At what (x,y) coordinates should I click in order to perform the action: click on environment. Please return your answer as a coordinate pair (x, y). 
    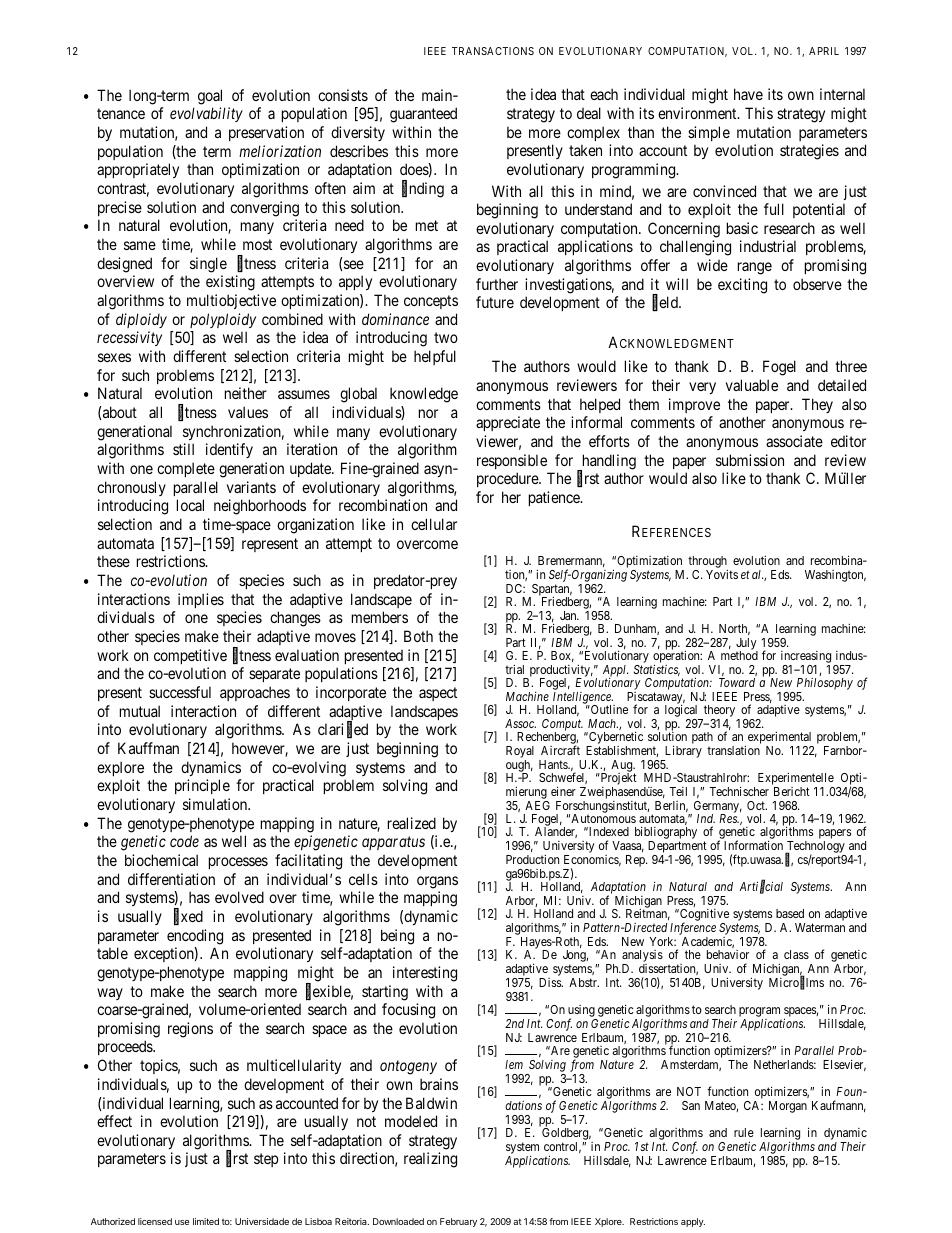
    Looking at the image, I should click on (698, 113).
